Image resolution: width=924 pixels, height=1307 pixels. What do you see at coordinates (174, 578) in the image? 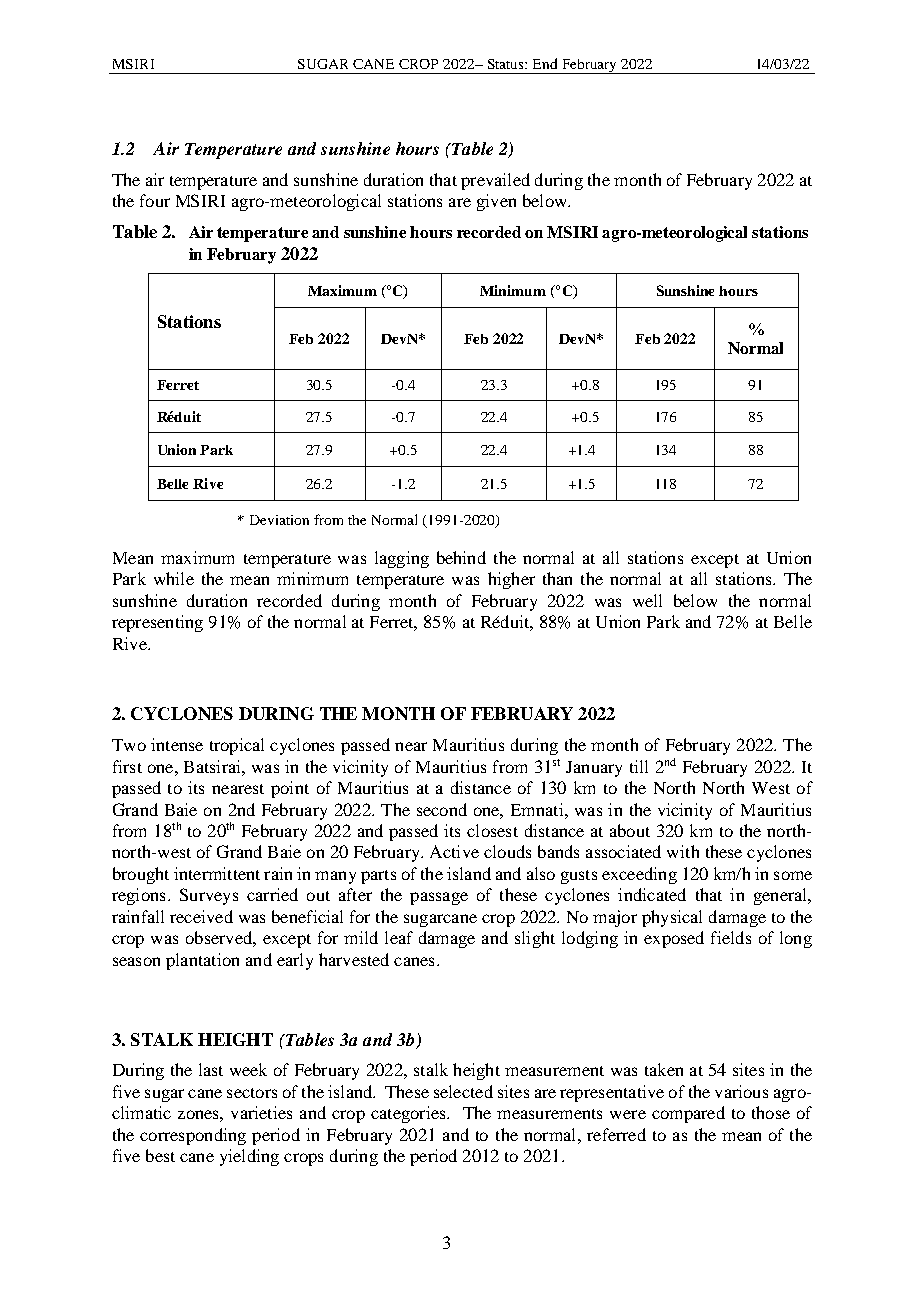
I see `while` at bounding box center [174, 578].
